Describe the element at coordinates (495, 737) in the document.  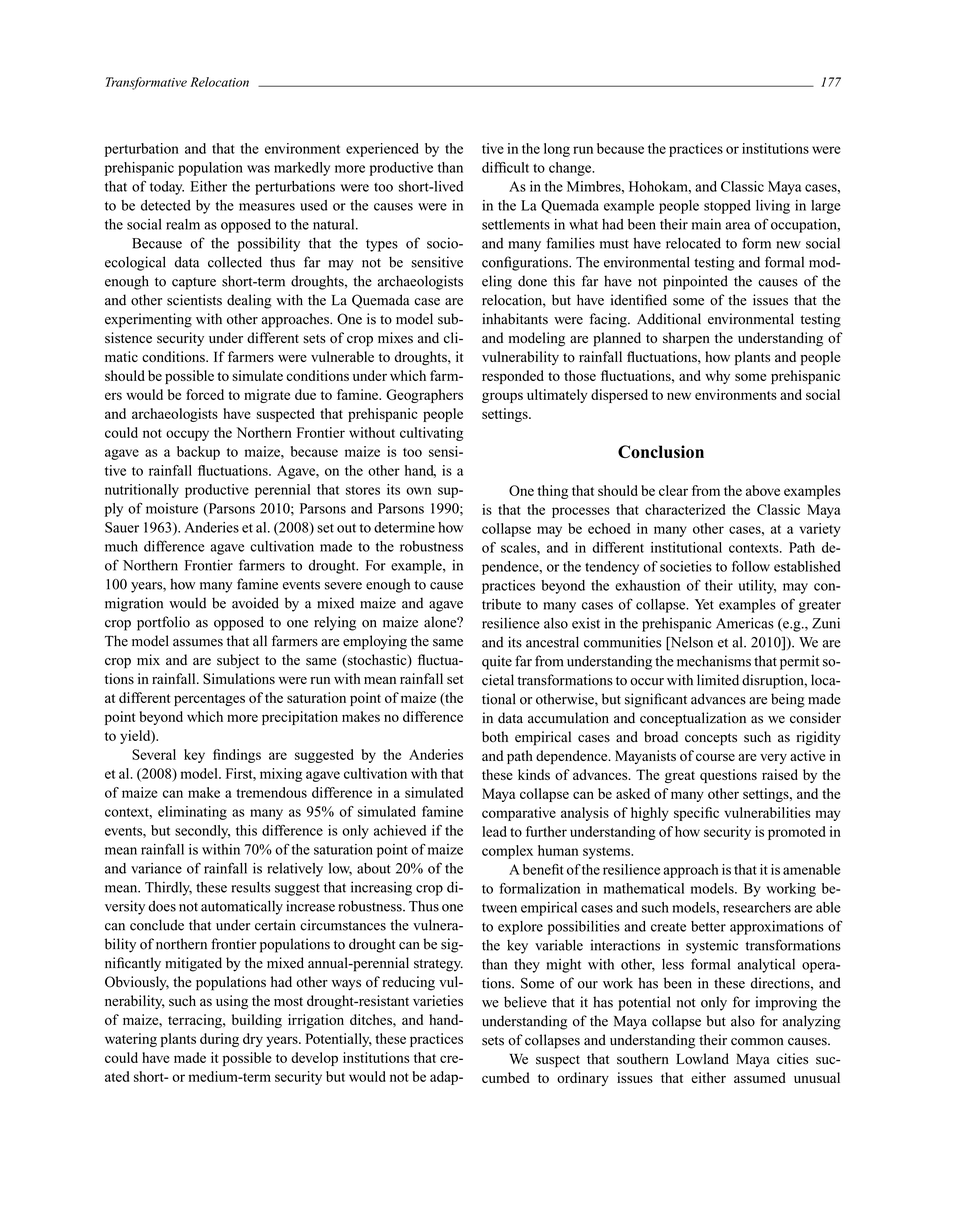
I see `both` at that location.
